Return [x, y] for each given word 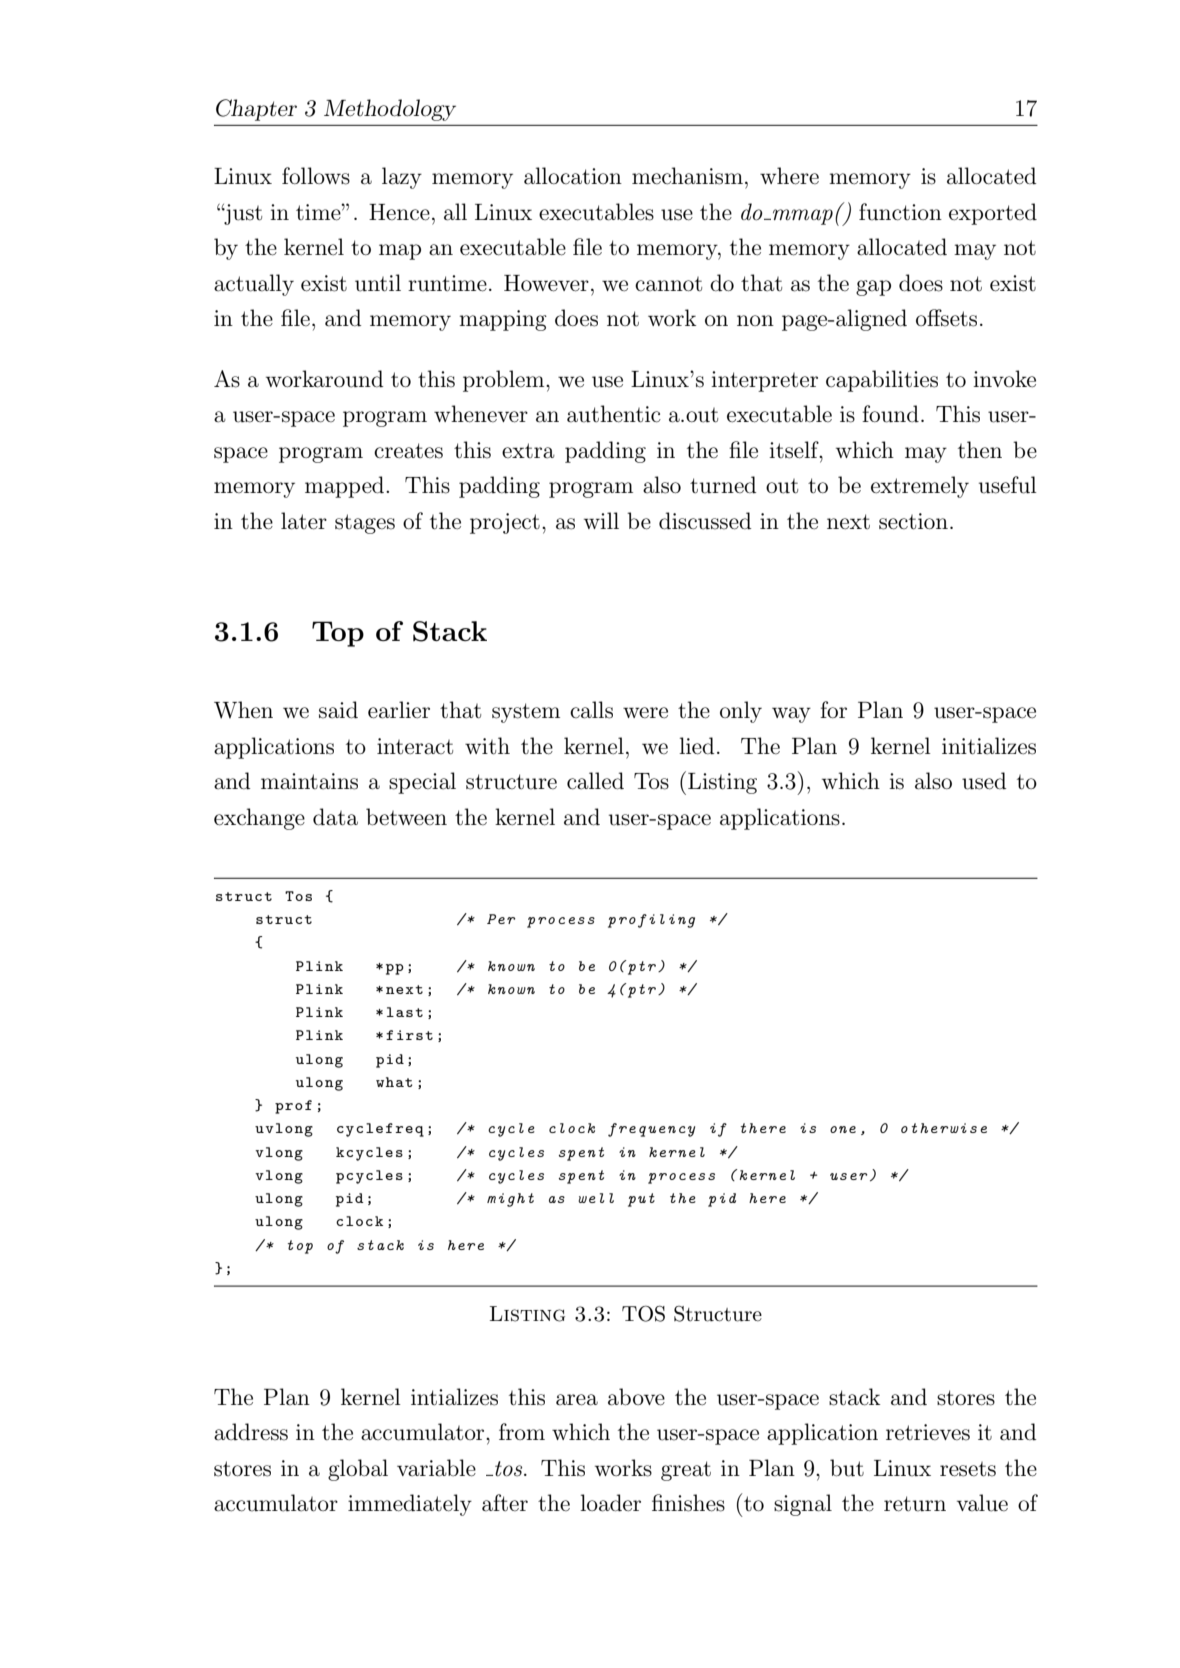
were [645, 713]
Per [501, 919]
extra [528, 451]
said [338, 710]
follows [316, 176]
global [358, 1470]
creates [408, 451]
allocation [573, 176]
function [900, 212]
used [984, 781]
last [405, 1012]
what [394, 1082]
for [833, 709]
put [641, 1200]
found [890, 414]
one [843, 1129]
